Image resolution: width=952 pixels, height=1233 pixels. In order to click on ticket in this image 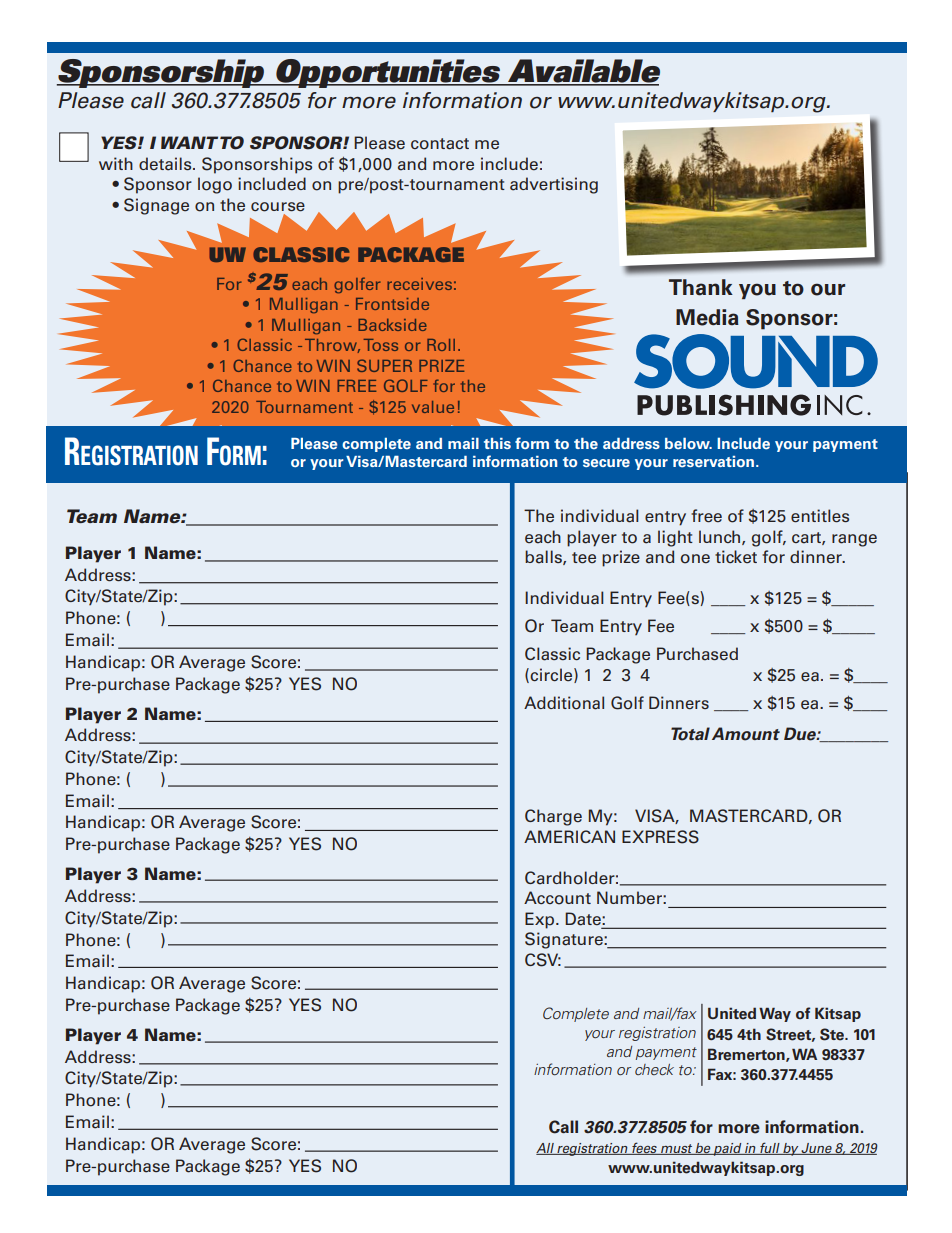, I will do `click(736, 557)`.
